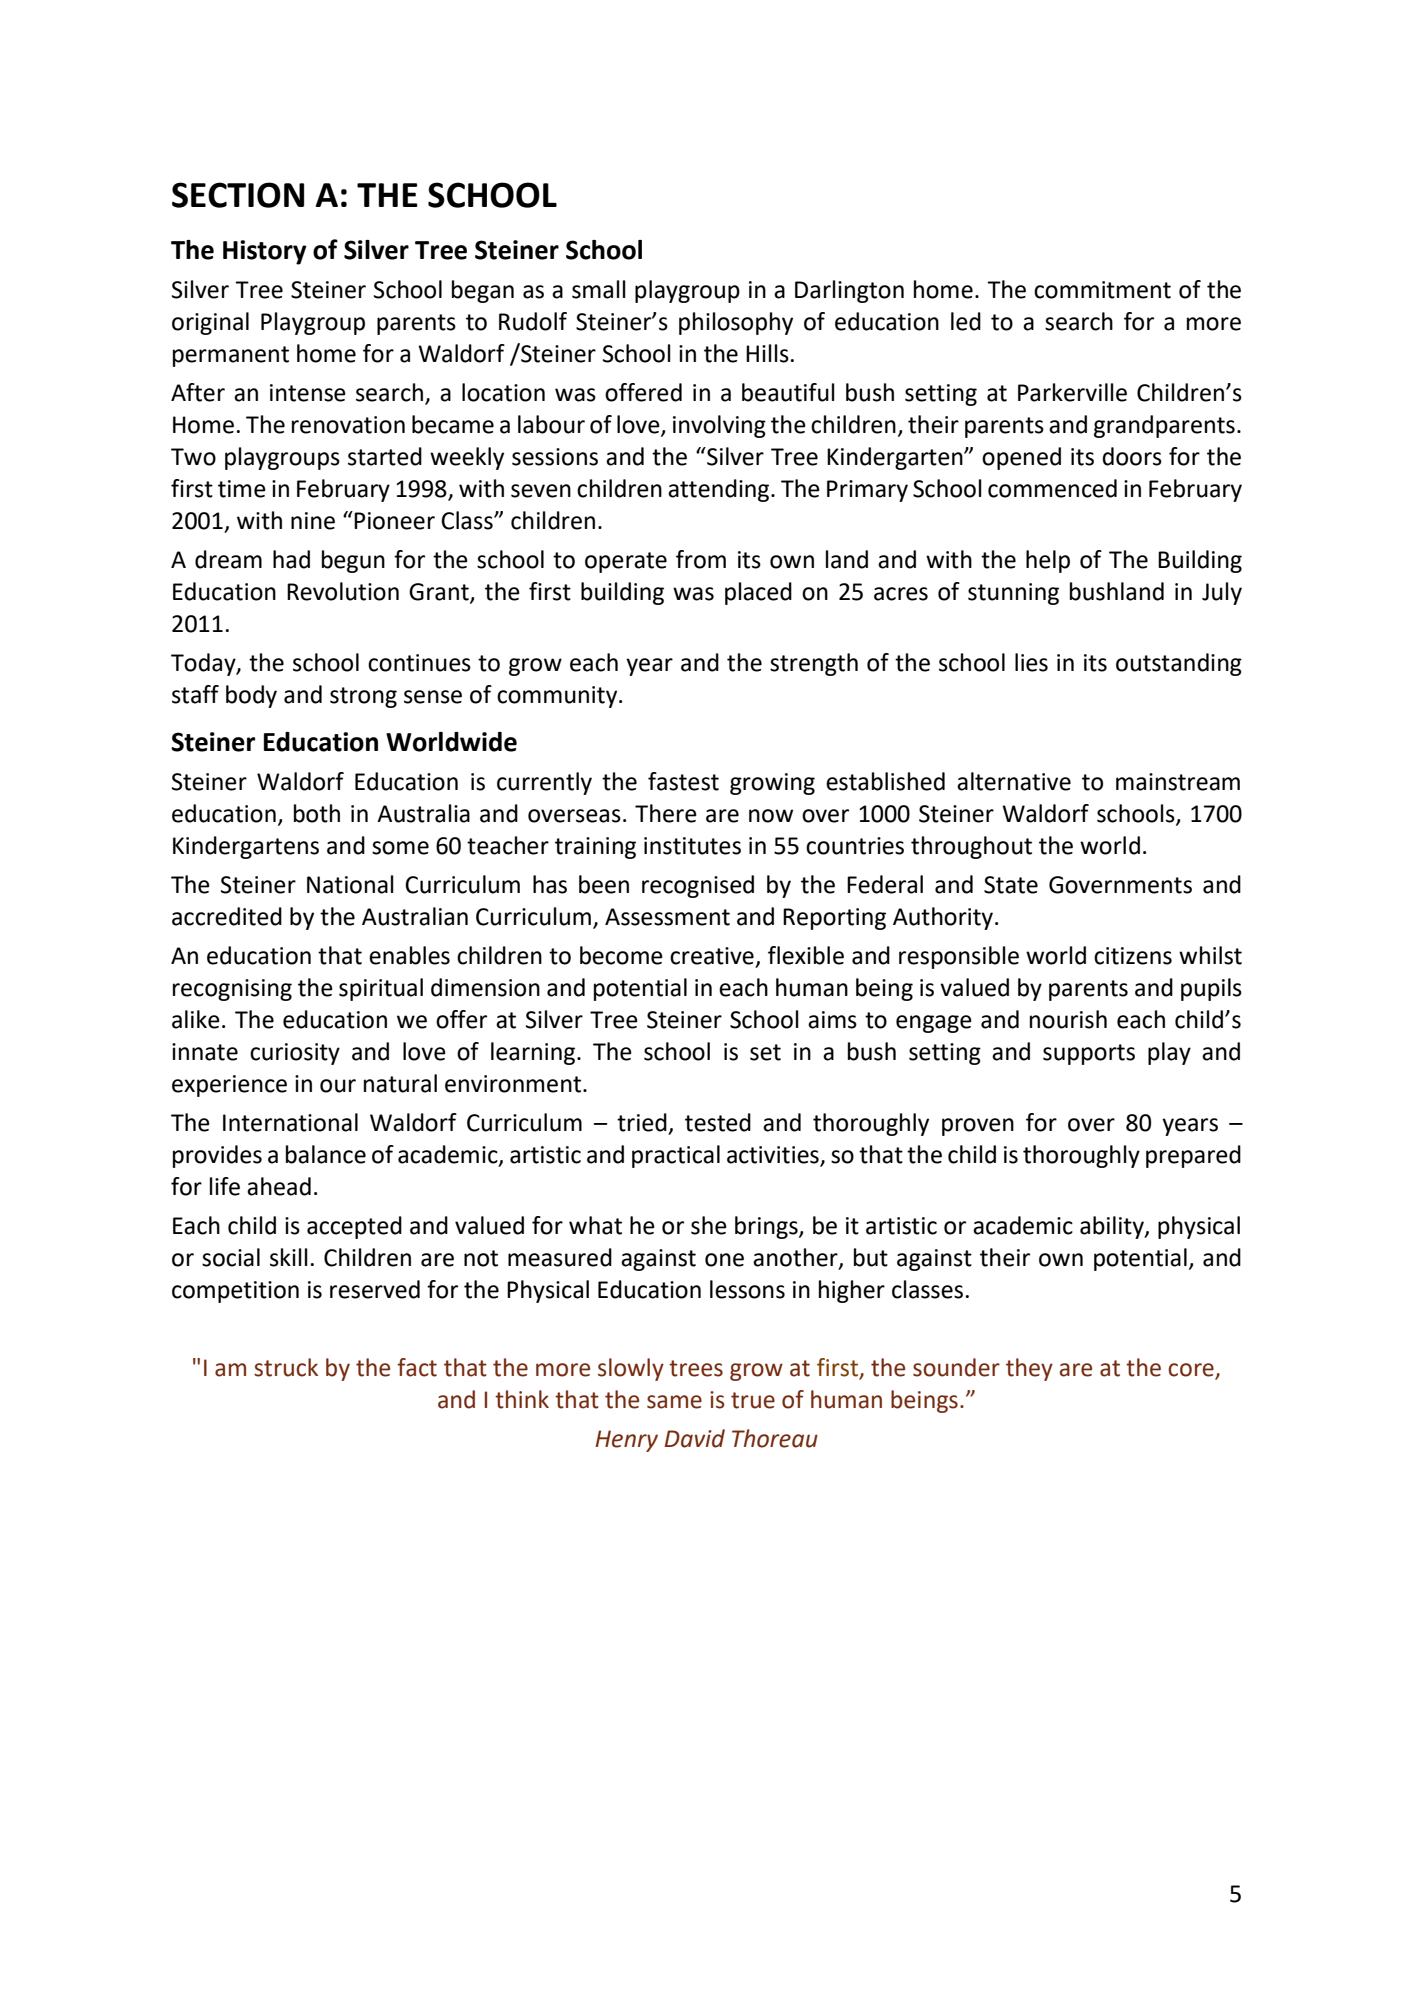 This image has height=2000, width=1413. Describe the element at coordinates (718, 1122) in the image. I see `tested` at that location.
